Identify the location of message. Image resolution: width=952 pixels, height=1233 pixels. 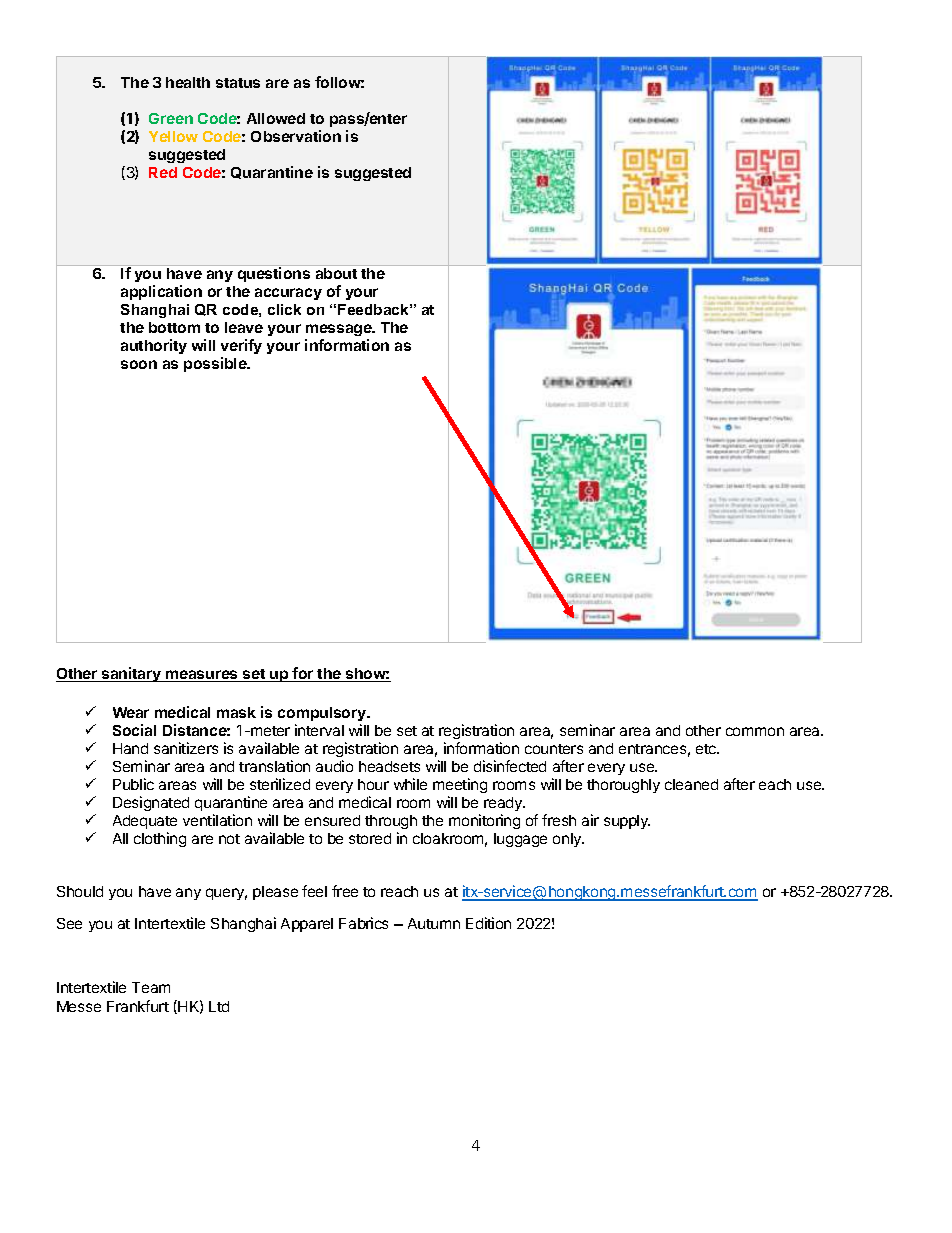
(340, 330).
